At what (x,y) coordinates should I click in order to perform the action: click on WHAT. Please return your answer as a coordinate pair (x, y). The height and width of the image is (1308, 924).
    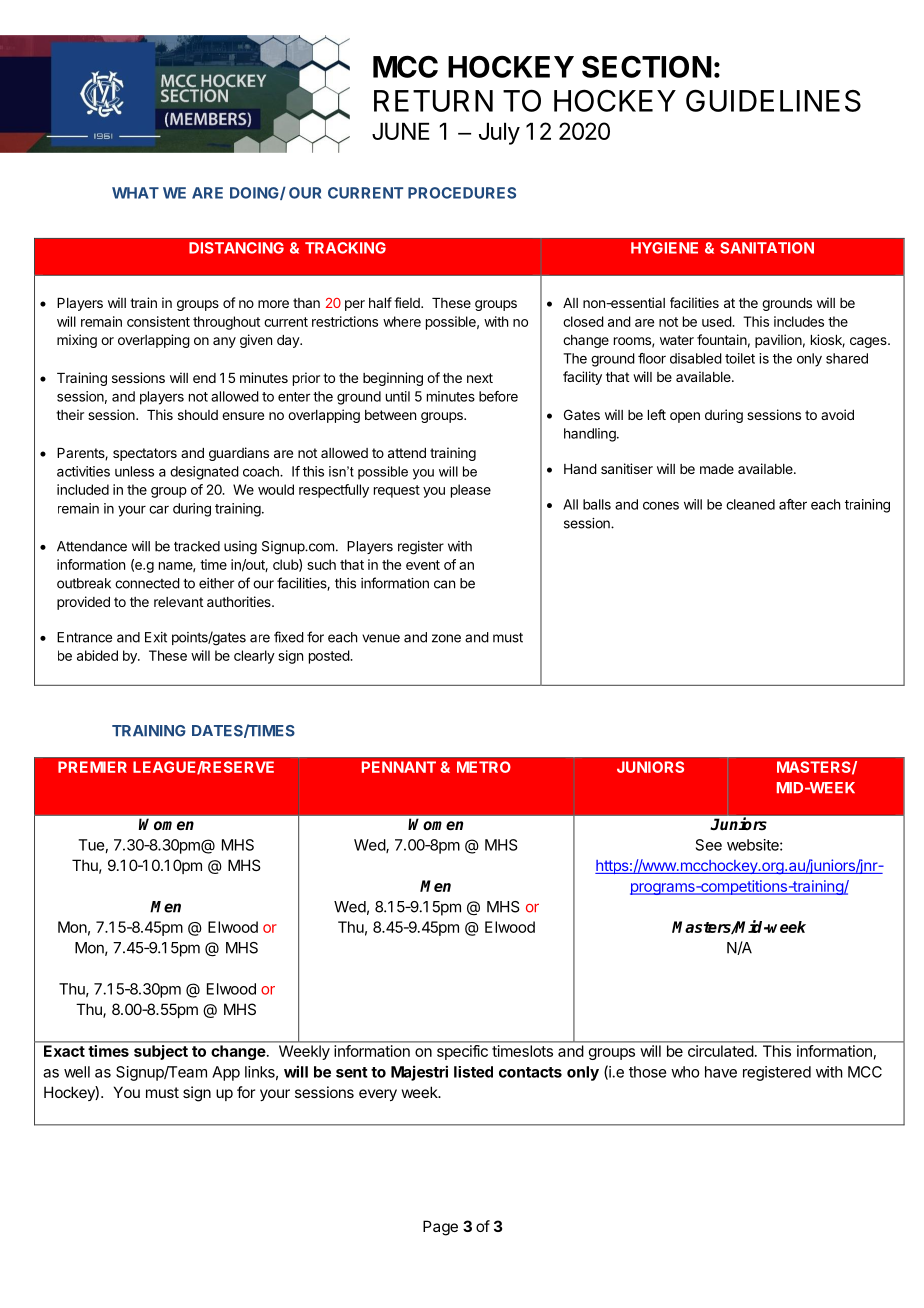
    Looking at the image, I should click on (135, 193).
